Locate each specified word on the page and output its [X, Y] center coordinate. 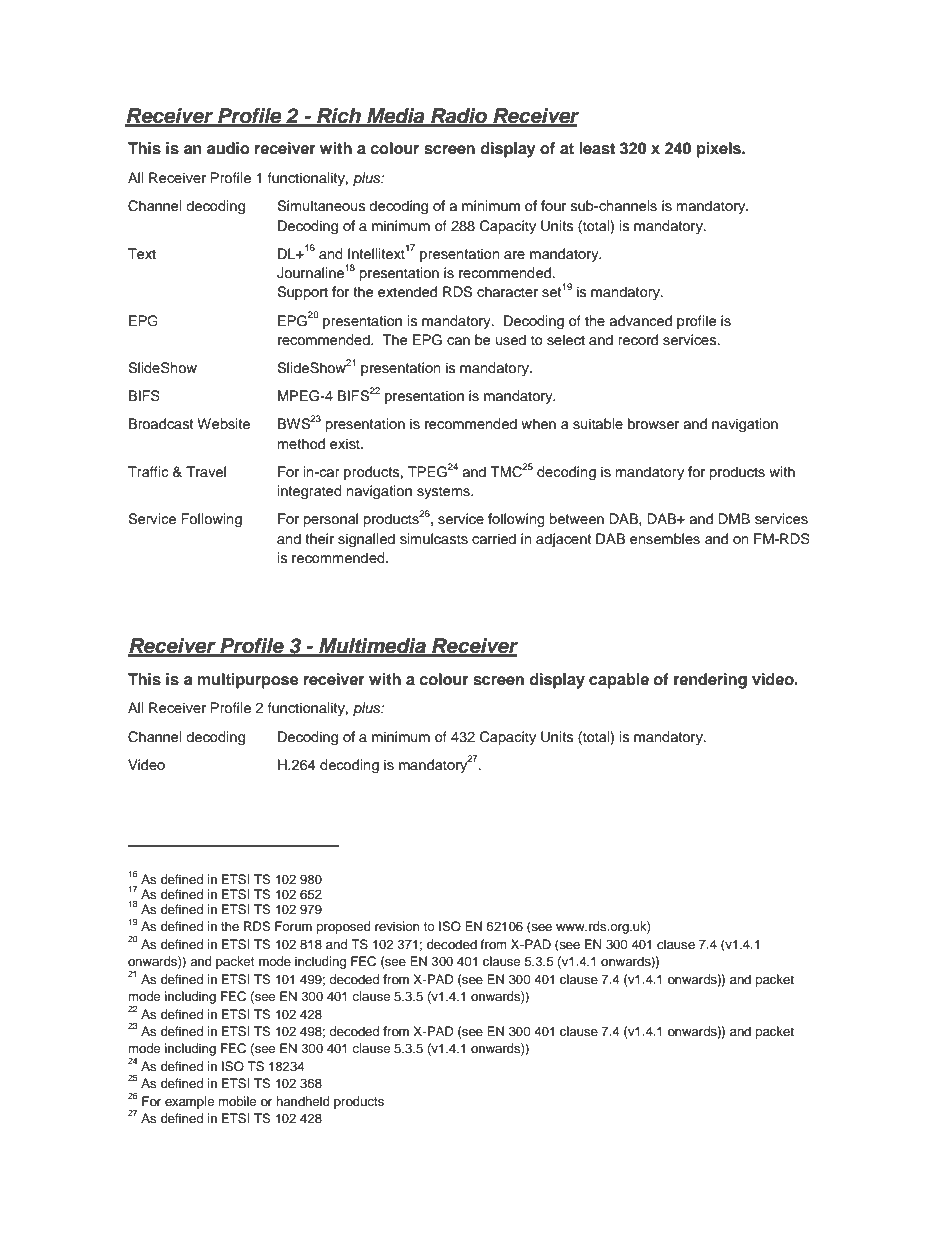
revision [397, 926]
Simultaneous [321, 206]
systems [444, 492]
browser [653, 424]
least [597, 148]
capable [619, 681]
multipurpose [248, 681]
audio [228, 148]
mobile [237, 1101]
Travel [206, 472]
